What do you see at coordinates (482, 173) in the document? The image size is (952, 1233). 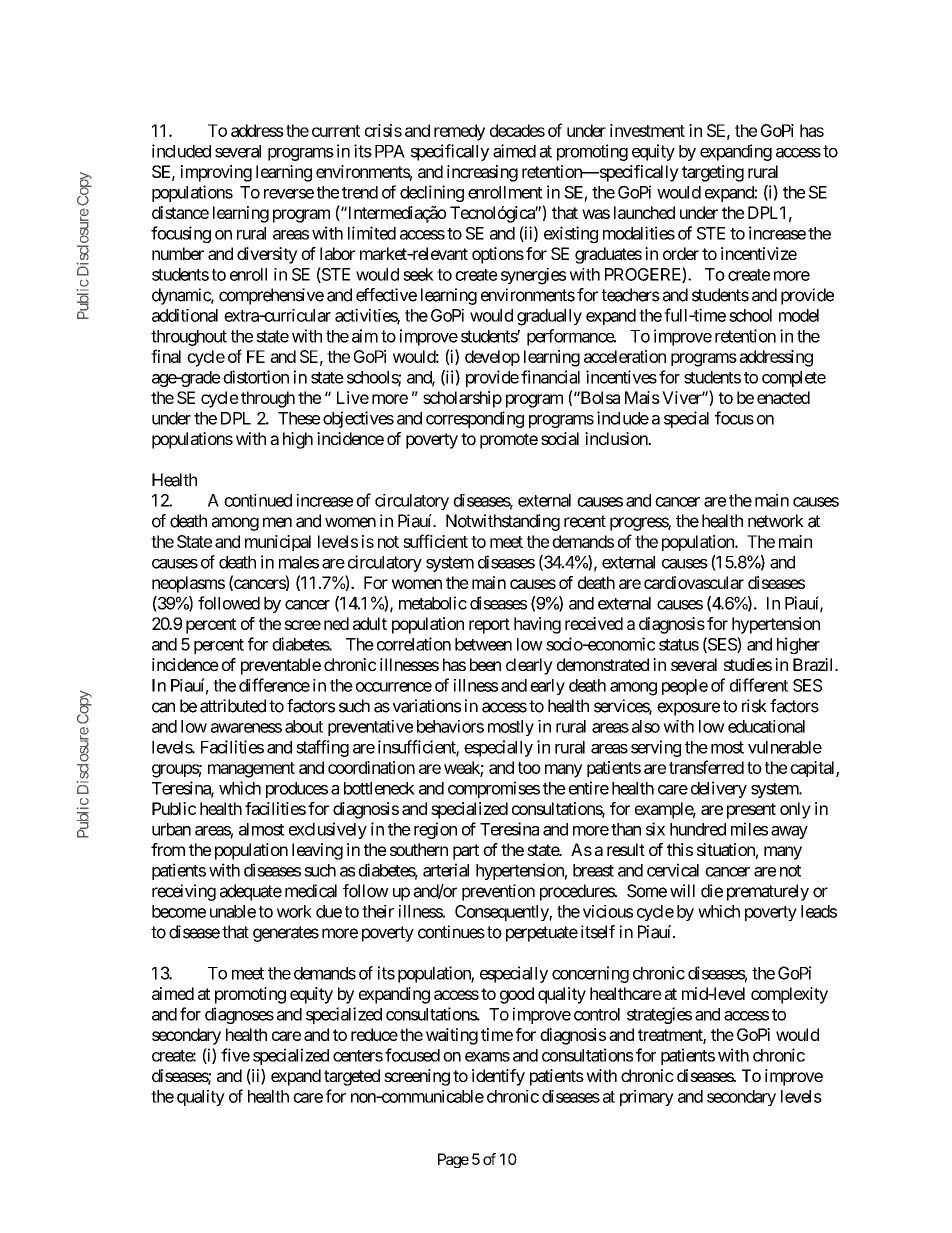 I see `increasing` at bounding box center [482, 173].
